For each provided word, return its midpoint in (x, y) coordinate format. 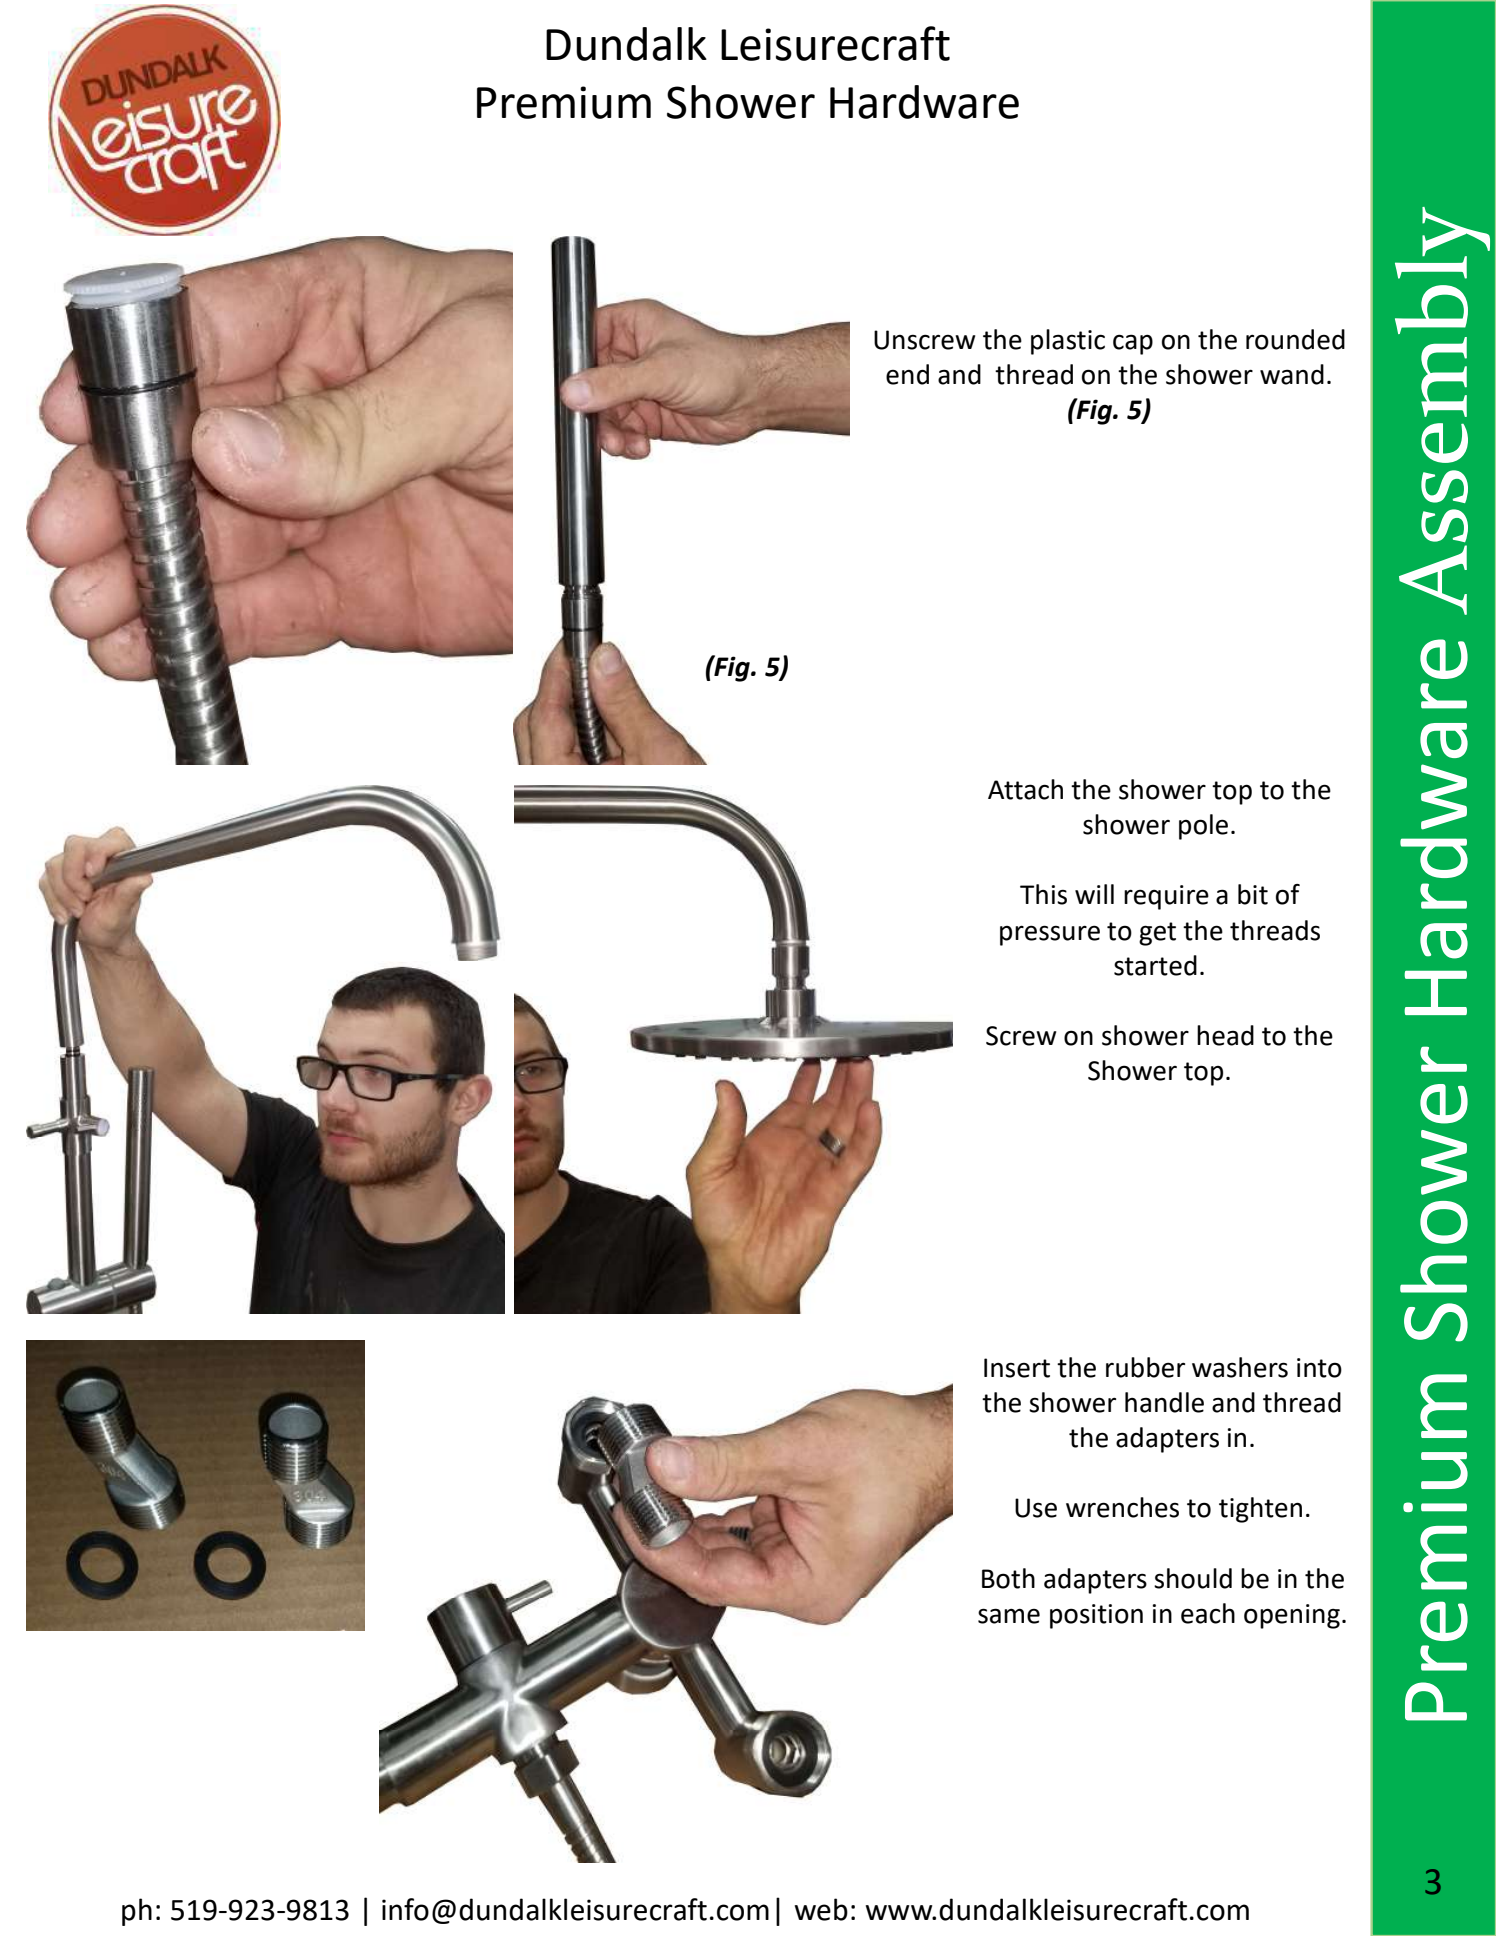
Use (1036, 1508)
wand (1292, 374)
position (1096, 1616)
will (1094, 894)
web (821, 1909)
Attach (1025, 789)
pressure (1050, 935)
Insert (1017, 1368)
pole (1203, 827)
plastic (1068, 342)
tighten (1260, 1510)
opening (1292, 1616)
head (1225, 1035)
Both (1008, 1578)
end (907, 374)
